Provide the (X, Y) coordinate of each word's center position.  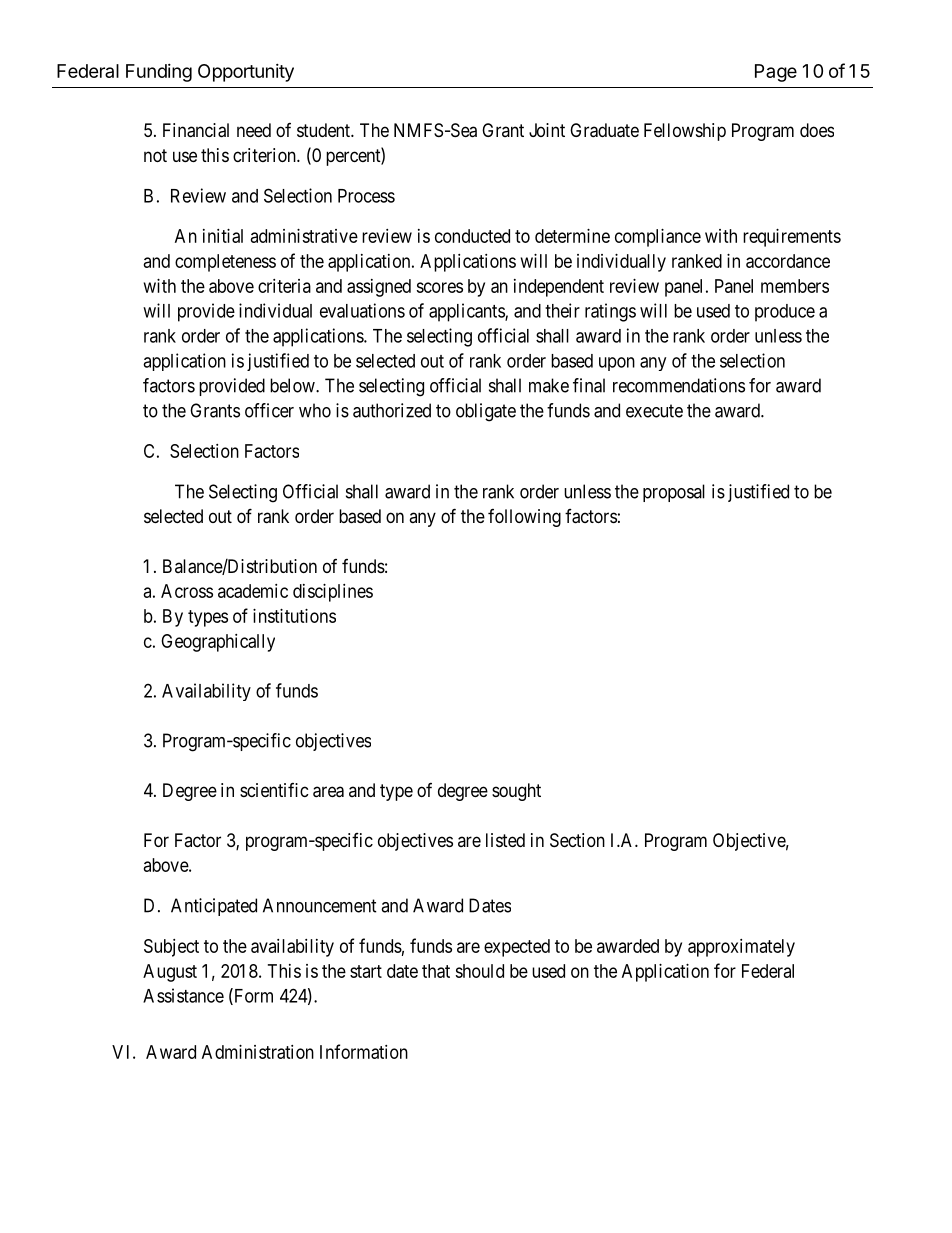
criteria (284, 286)
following (524, 518)
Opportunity (246, 73)
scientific (274, 790)
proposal (674, 493)
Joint (547, 130)
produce (785, 313)
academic (253, 591)
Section (577, 840)
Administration (258, 1052)
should (479, 971)
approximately (741, 948)
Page (776, 73)
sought (516, 792)
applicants (467, 312)
